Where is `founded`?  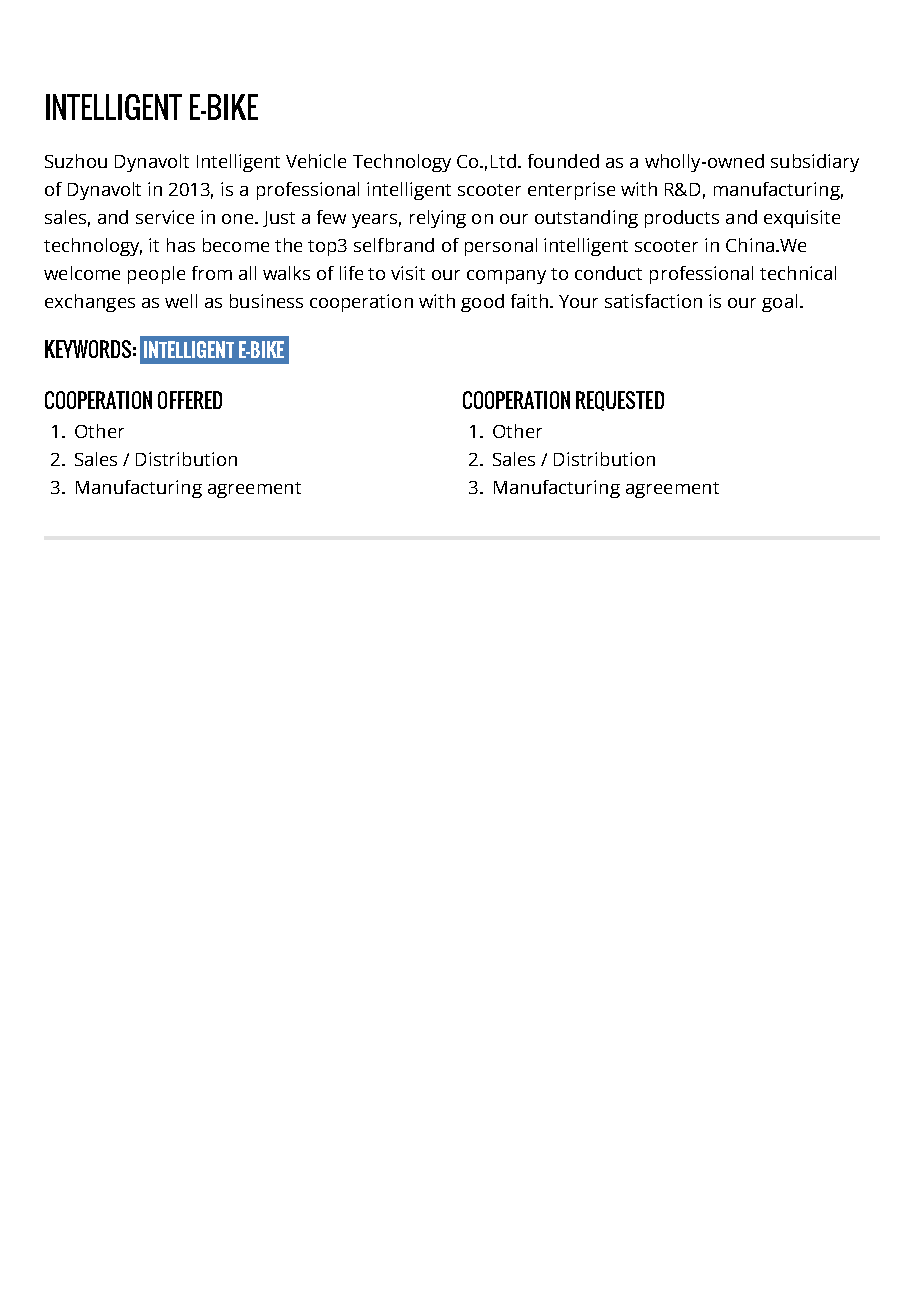
founded is located at coordinates (563, 161).
